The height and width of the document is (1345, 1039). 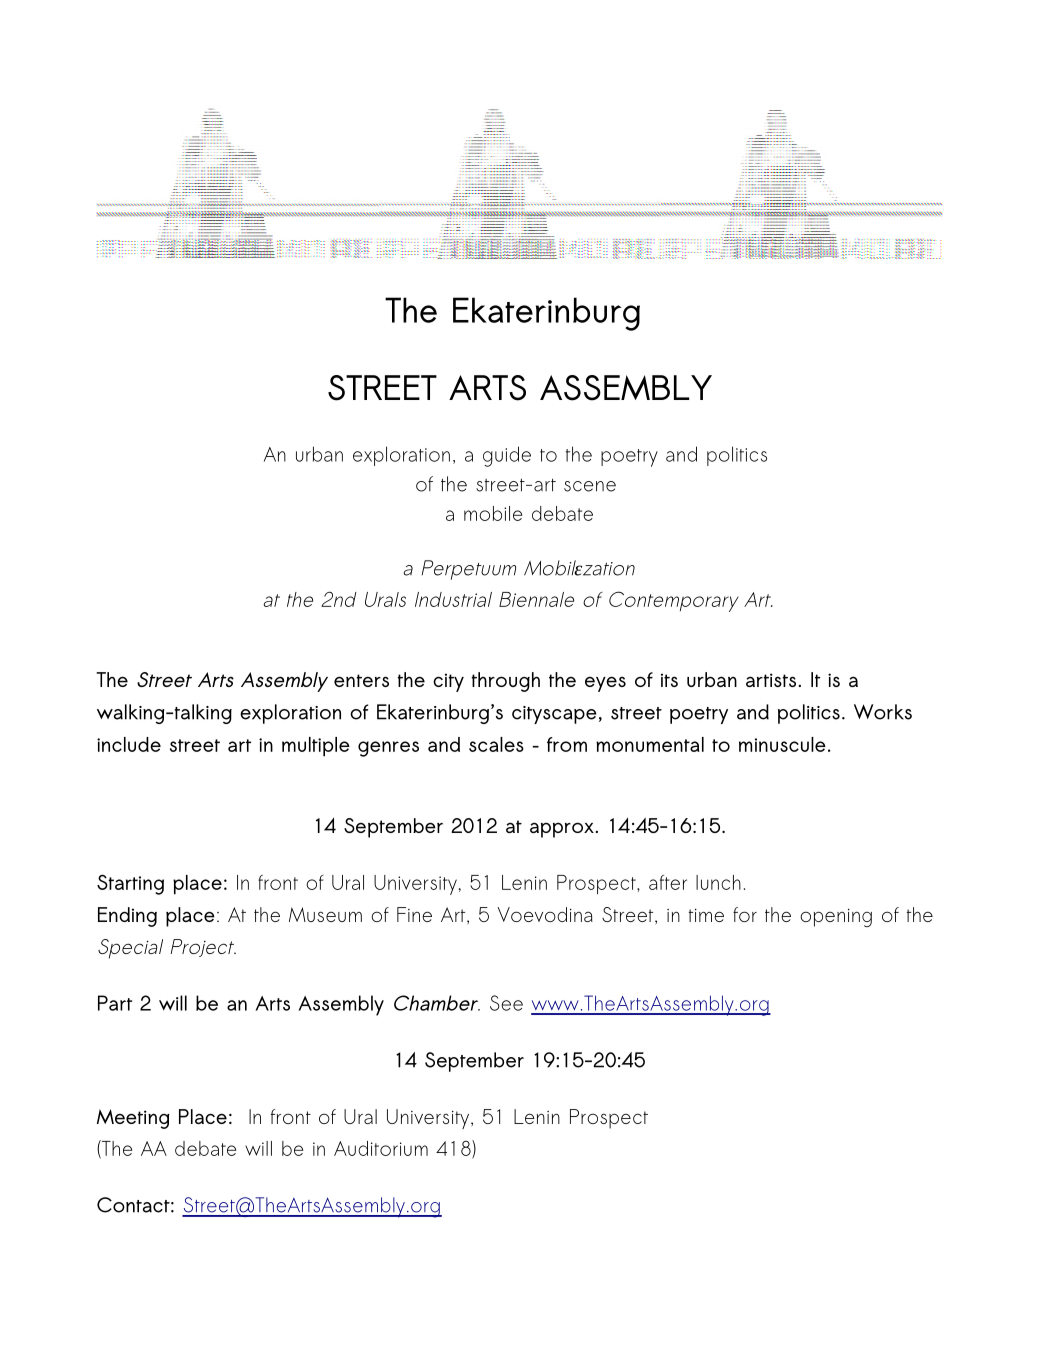 I want to click on approx, so click(x=562, y=830).
